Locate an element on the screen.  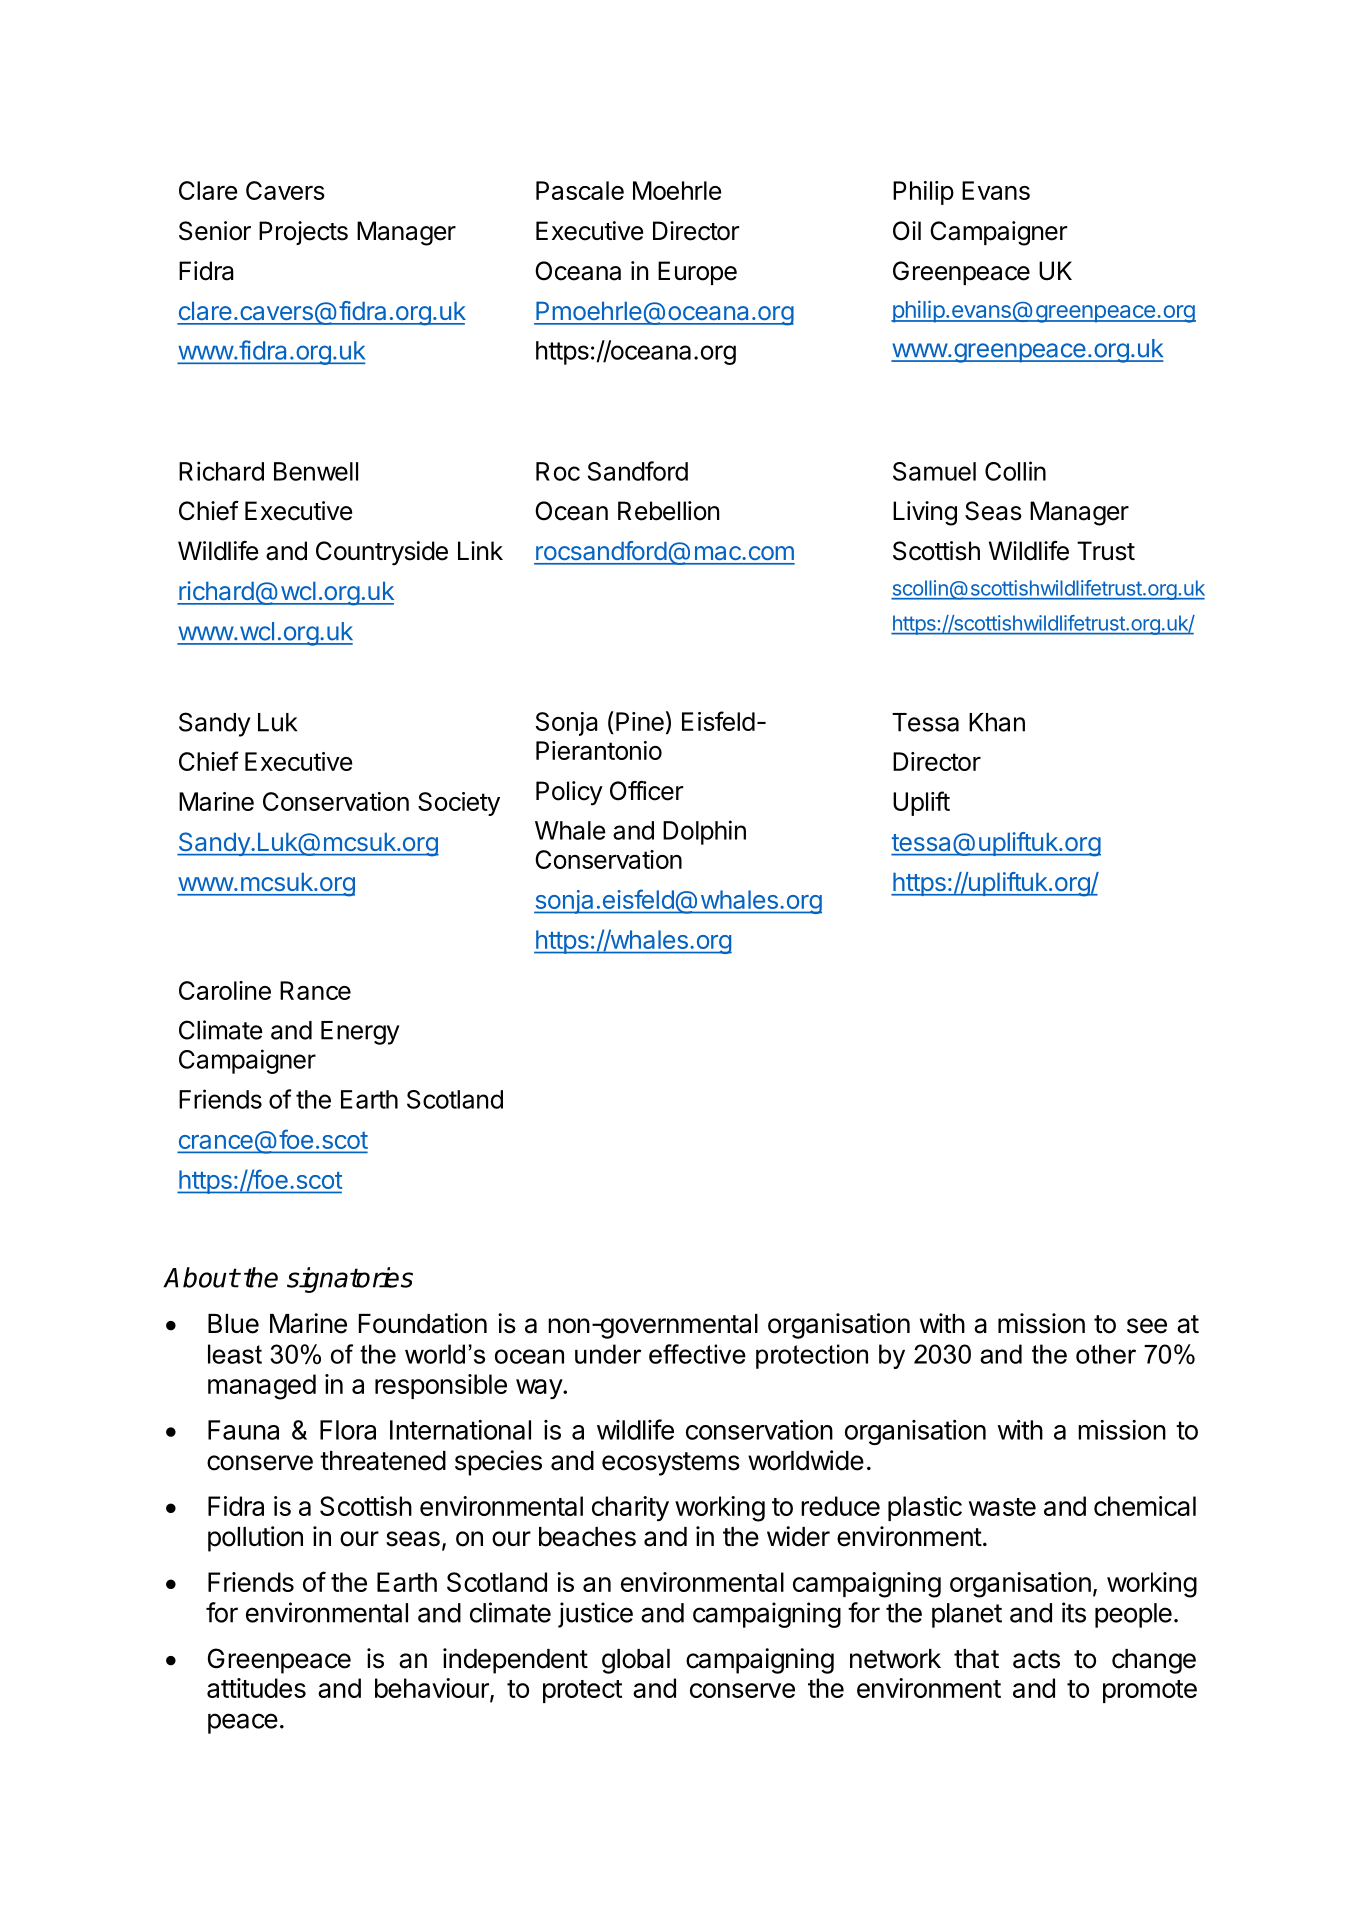
Officer is located at coordinates (646, 791).
